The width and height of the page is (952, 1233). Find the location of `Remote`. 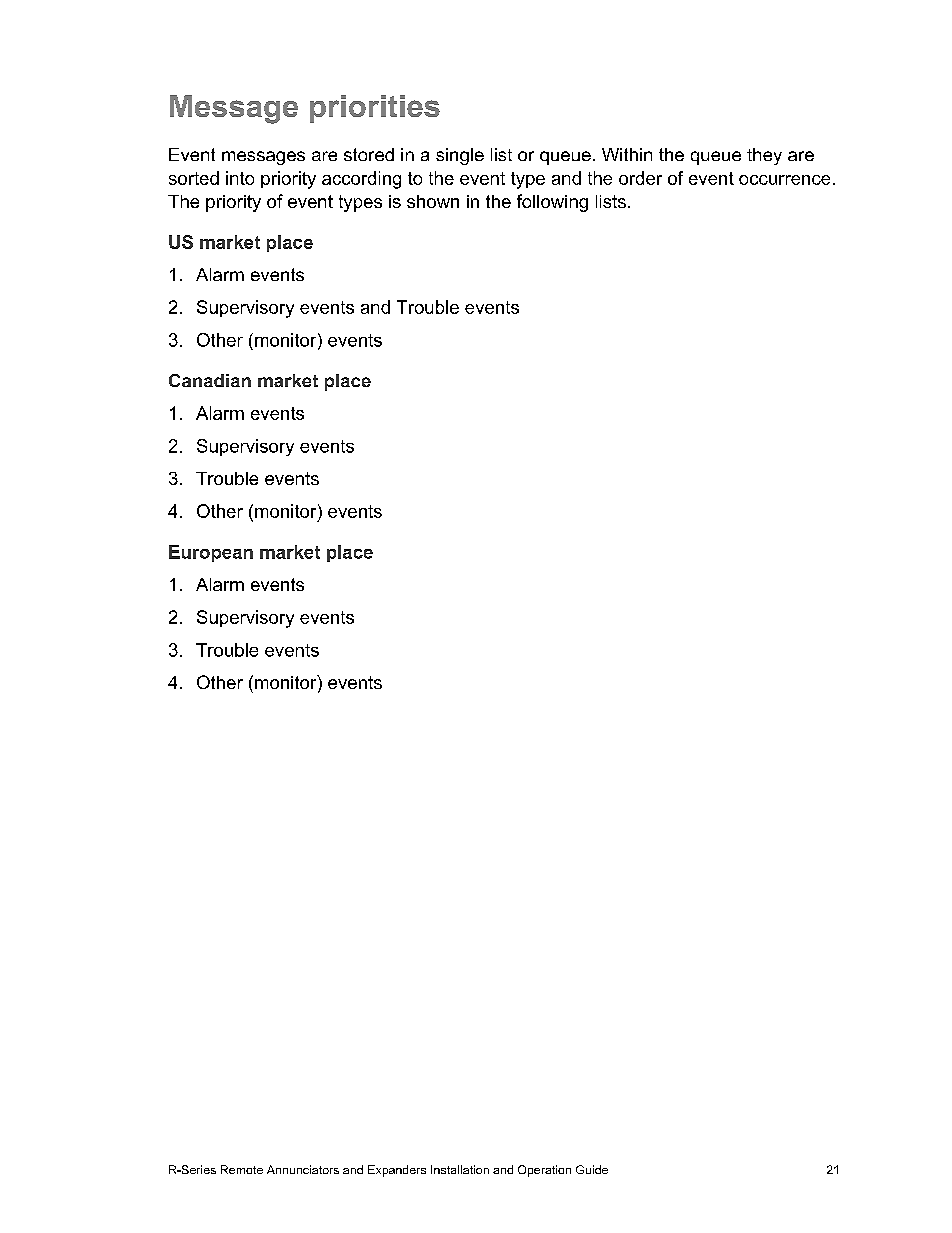

Remote is located at coordinates (242, 1169).
